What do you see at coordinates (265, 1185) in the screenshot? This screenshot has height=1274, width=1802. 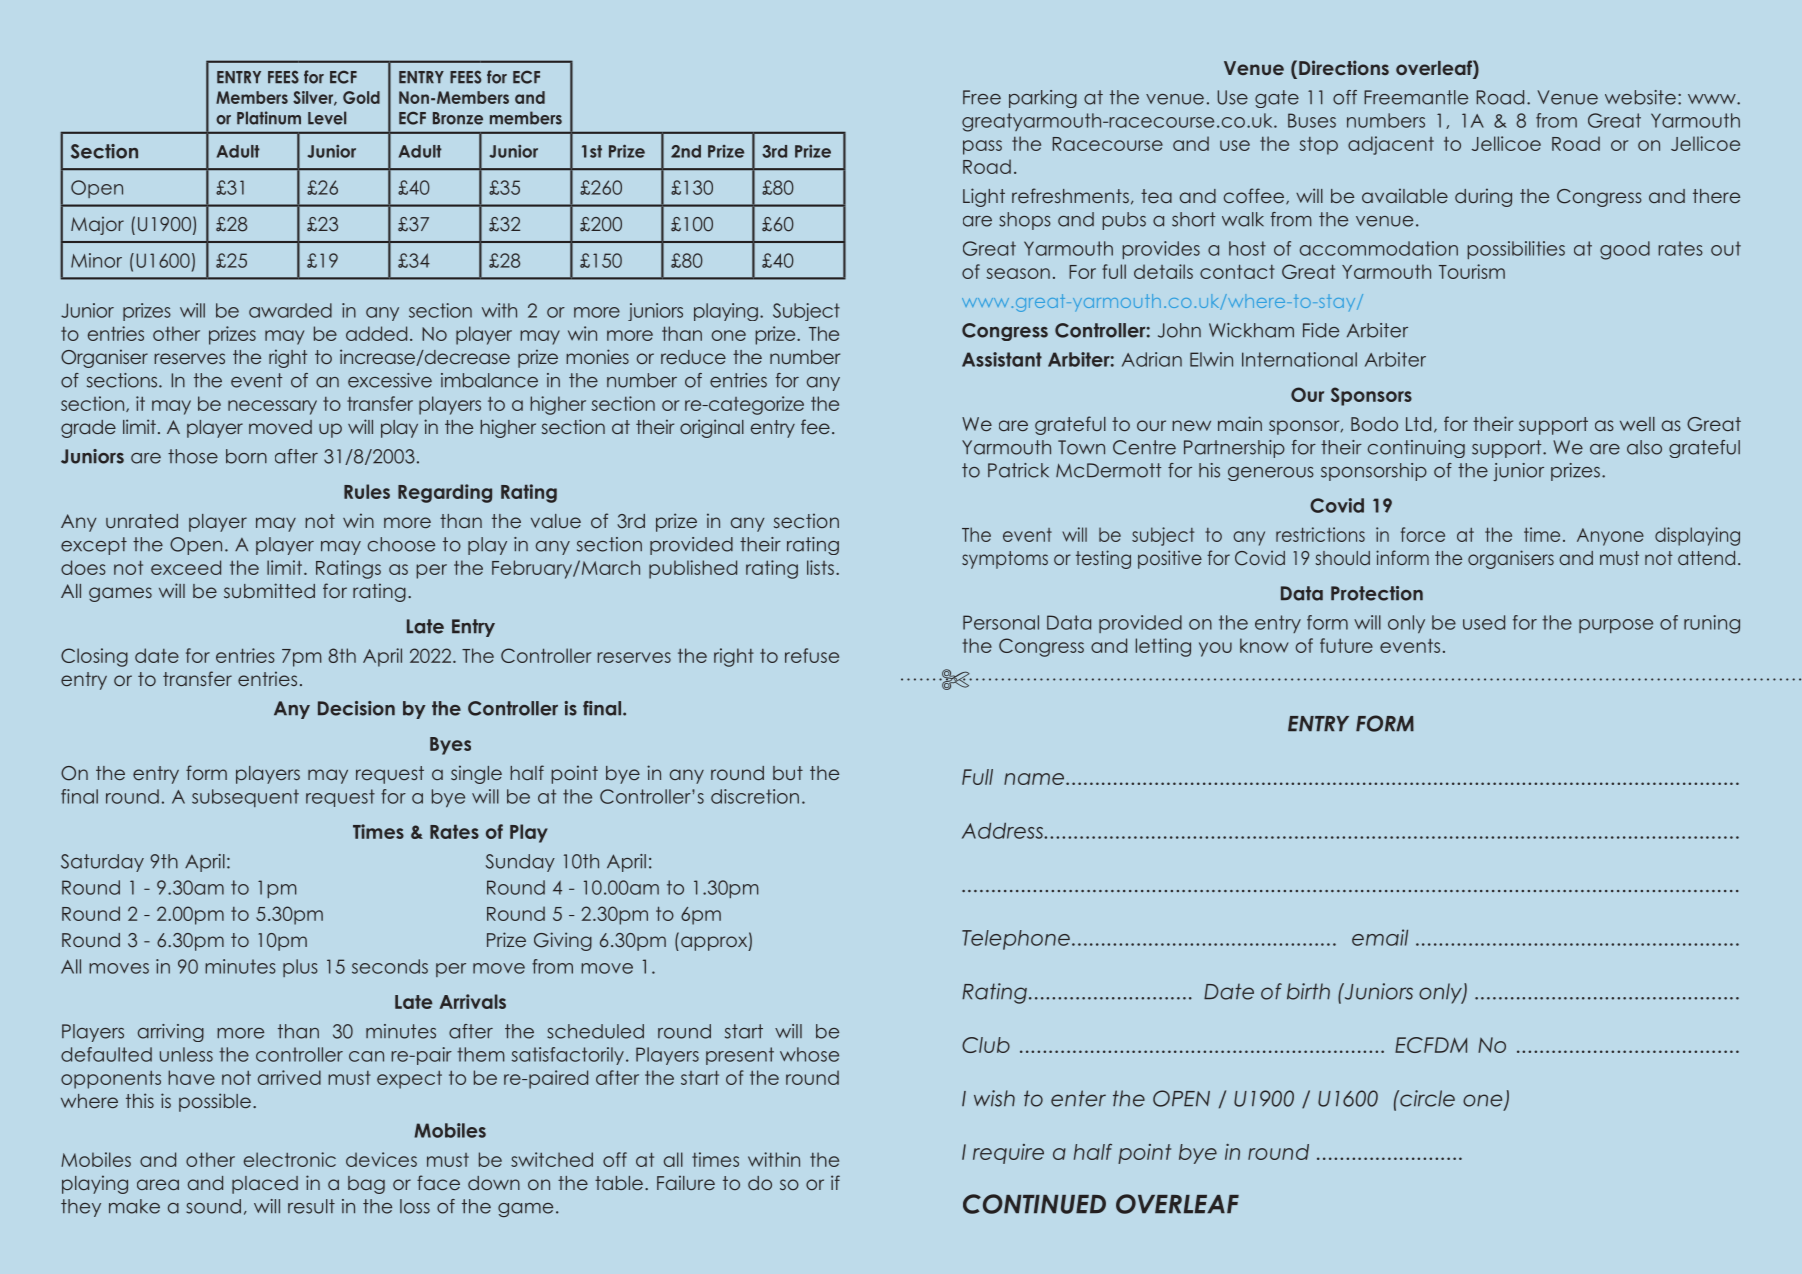 I see `placed` at bounding box center [265, 1185].
